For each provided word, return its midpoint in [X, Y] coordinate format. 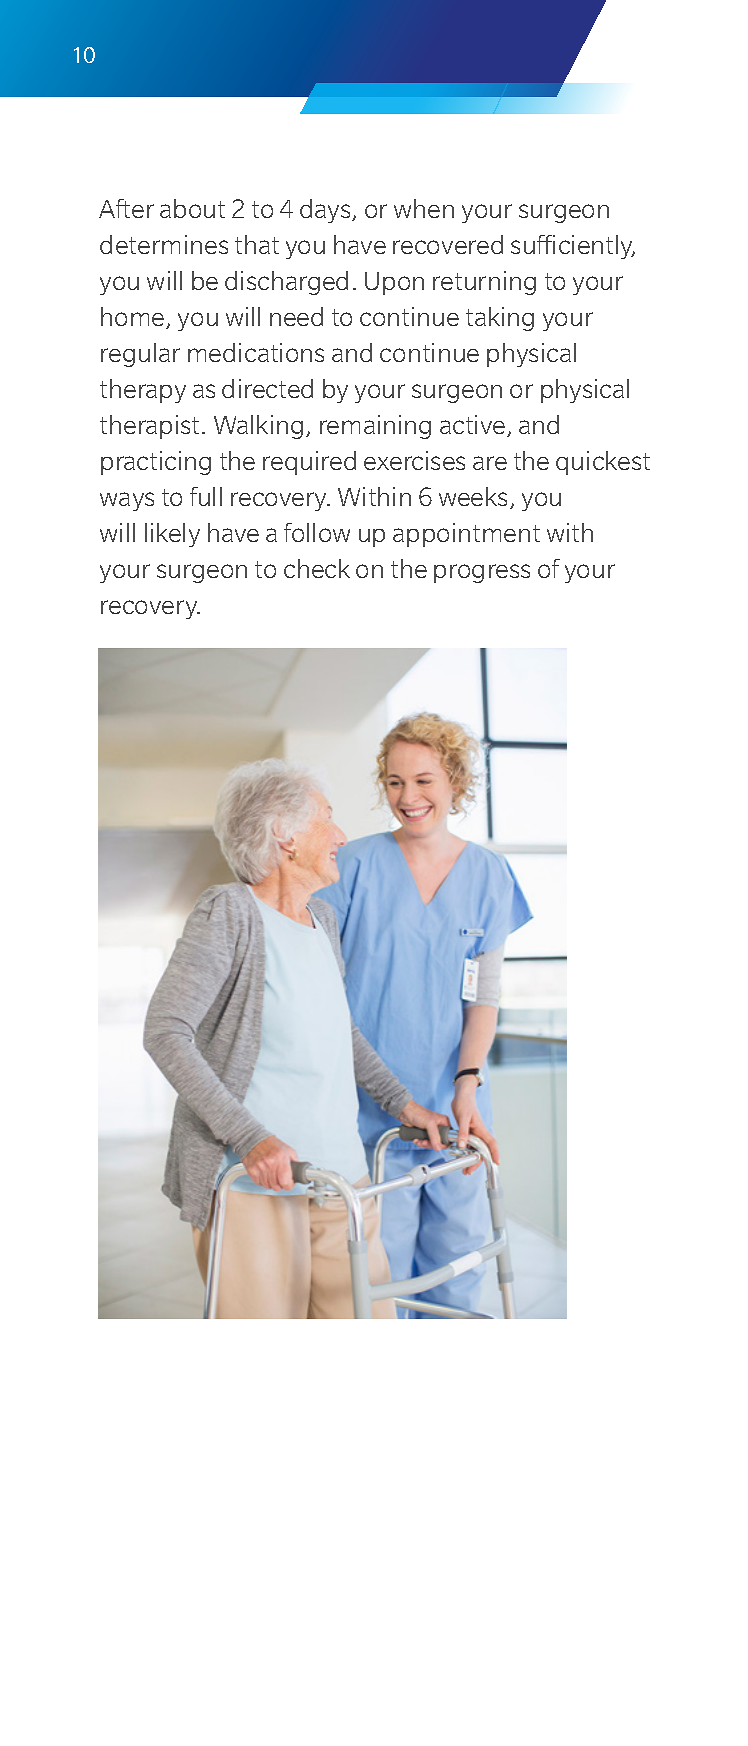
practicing [156, 463]
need [296, 316]
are [490, 463]
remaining [375, 427]
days [326, 211]
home [134, 318]
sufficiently [573, 247]
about [192, 208]
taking [500, 319]
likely [172, 535]
